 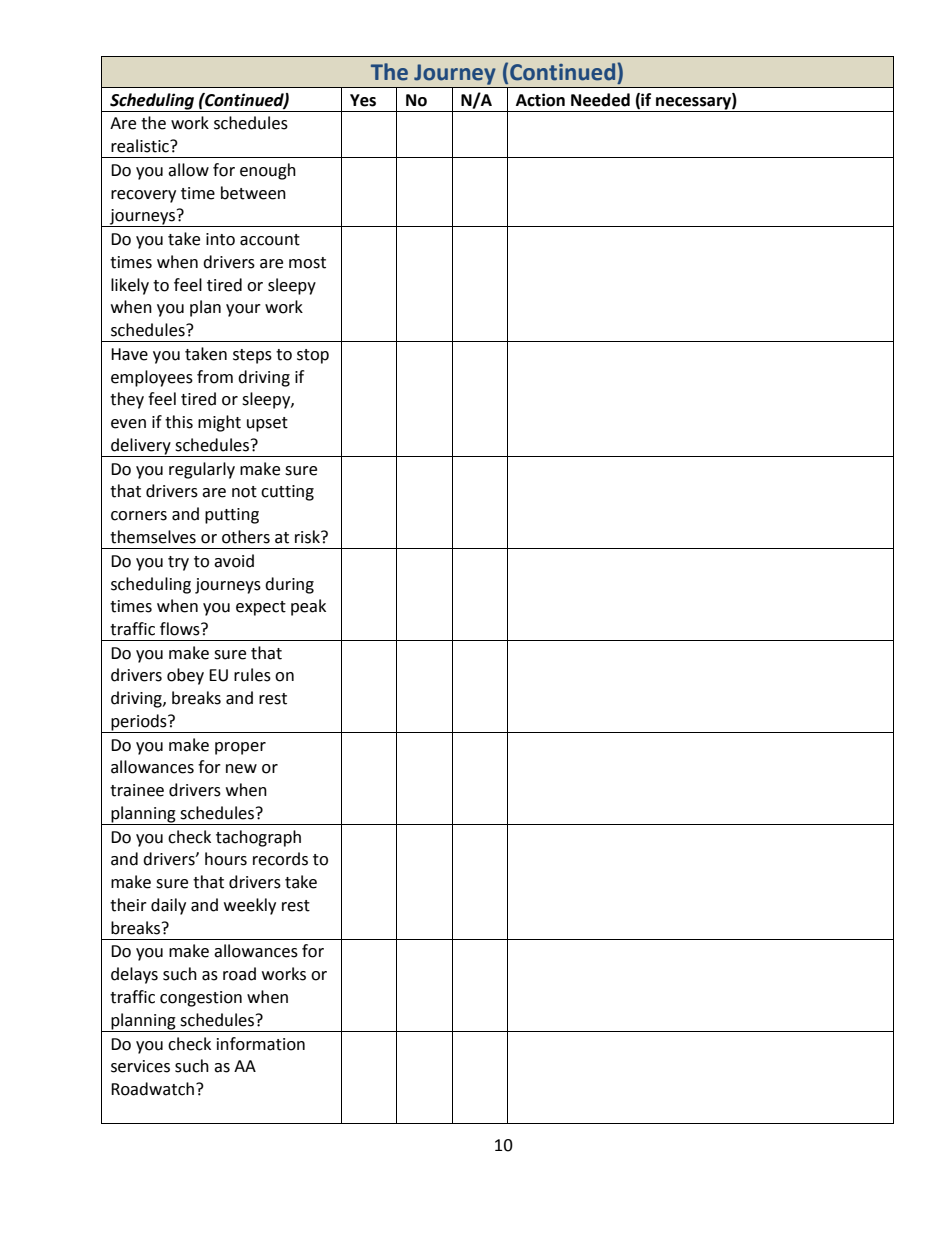 What do you see at coordinates (201, 999) in the screenshot?
I see `congestion` at bounding box center [201, 999].
